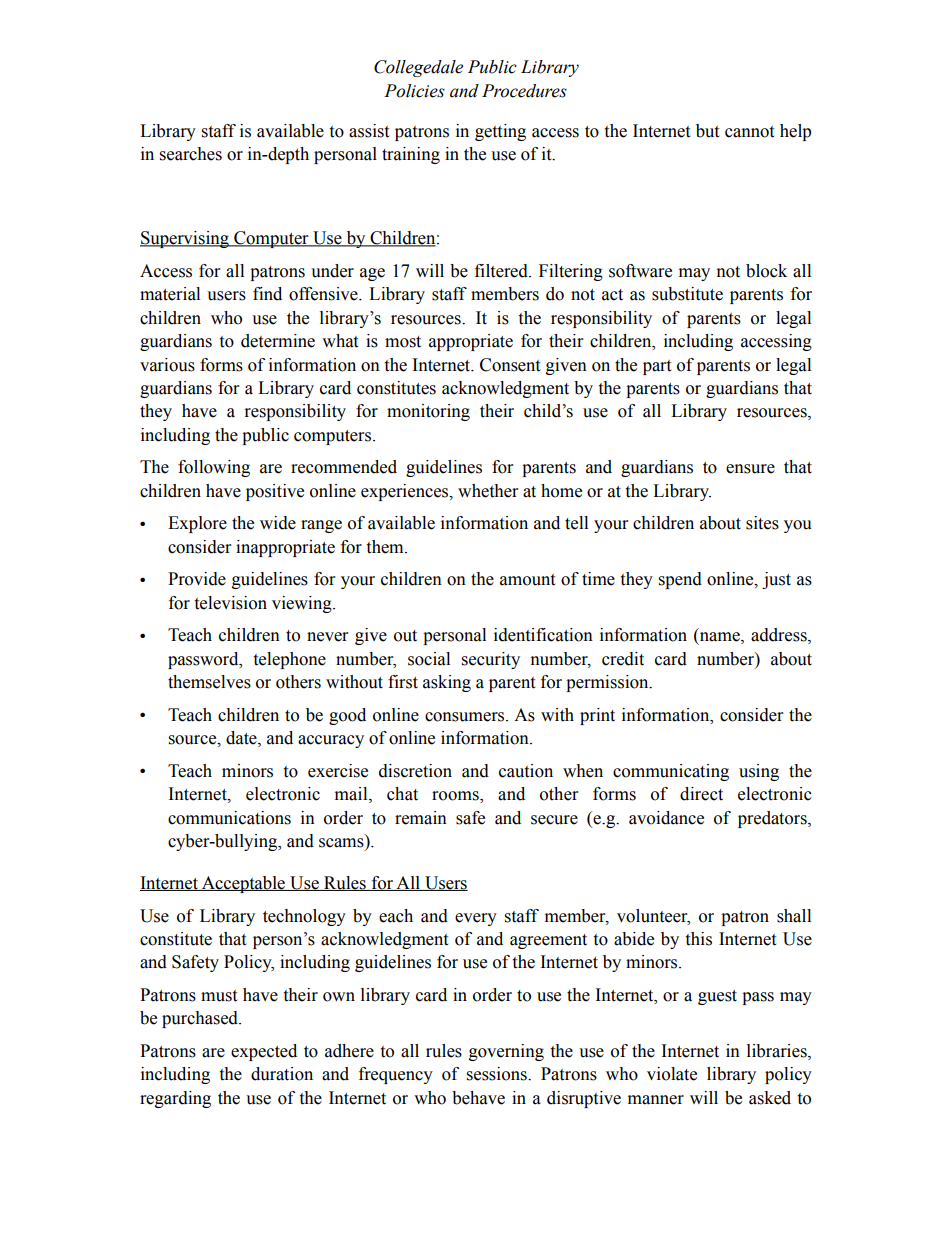 The image size is (952, 1233). I want to click on Consent, so click(510, 365).
